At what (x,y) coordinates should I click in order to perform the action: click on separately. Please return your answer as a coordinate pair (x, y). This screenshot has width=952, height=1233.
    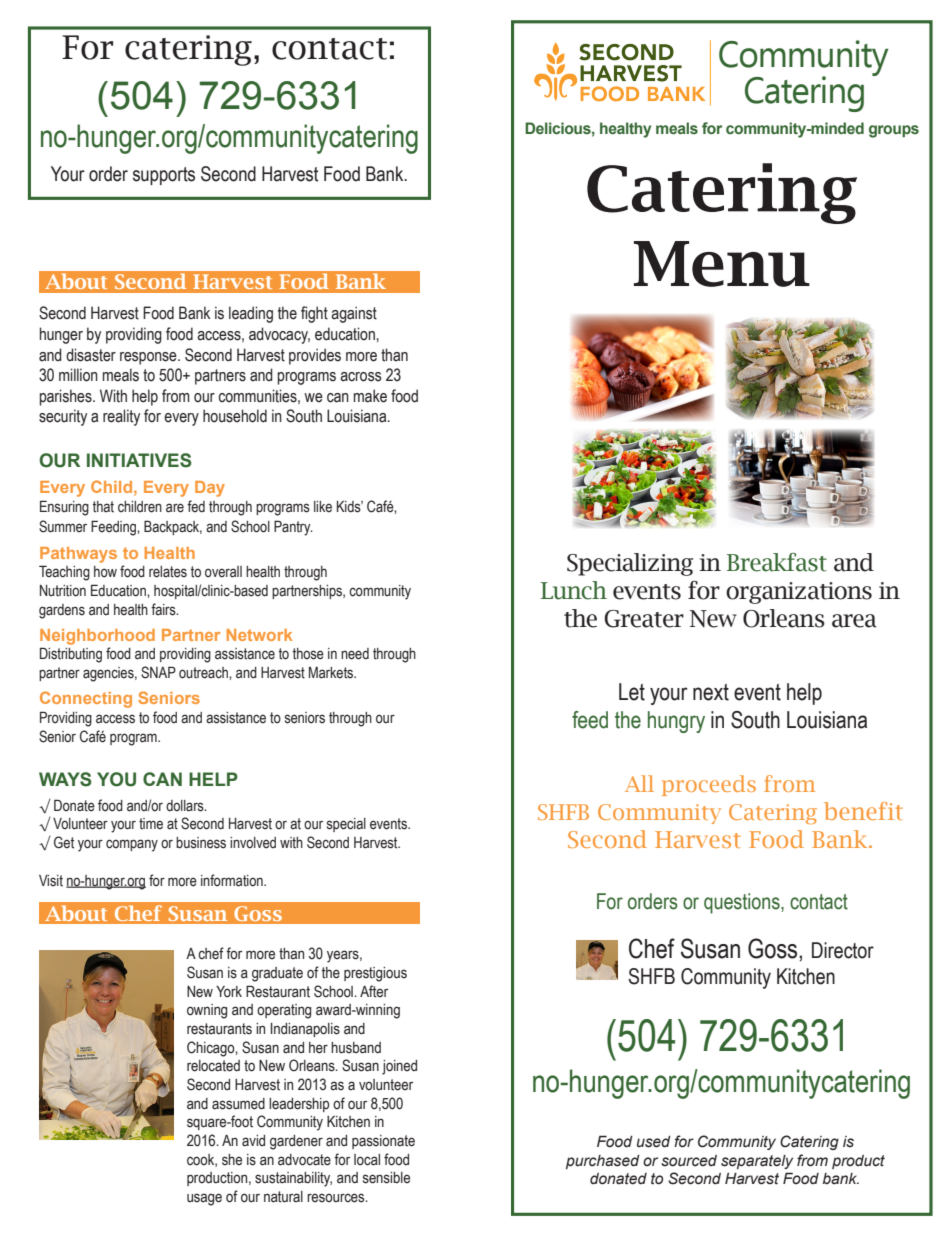
    Looking at the image, I should click on (757, 1162).
